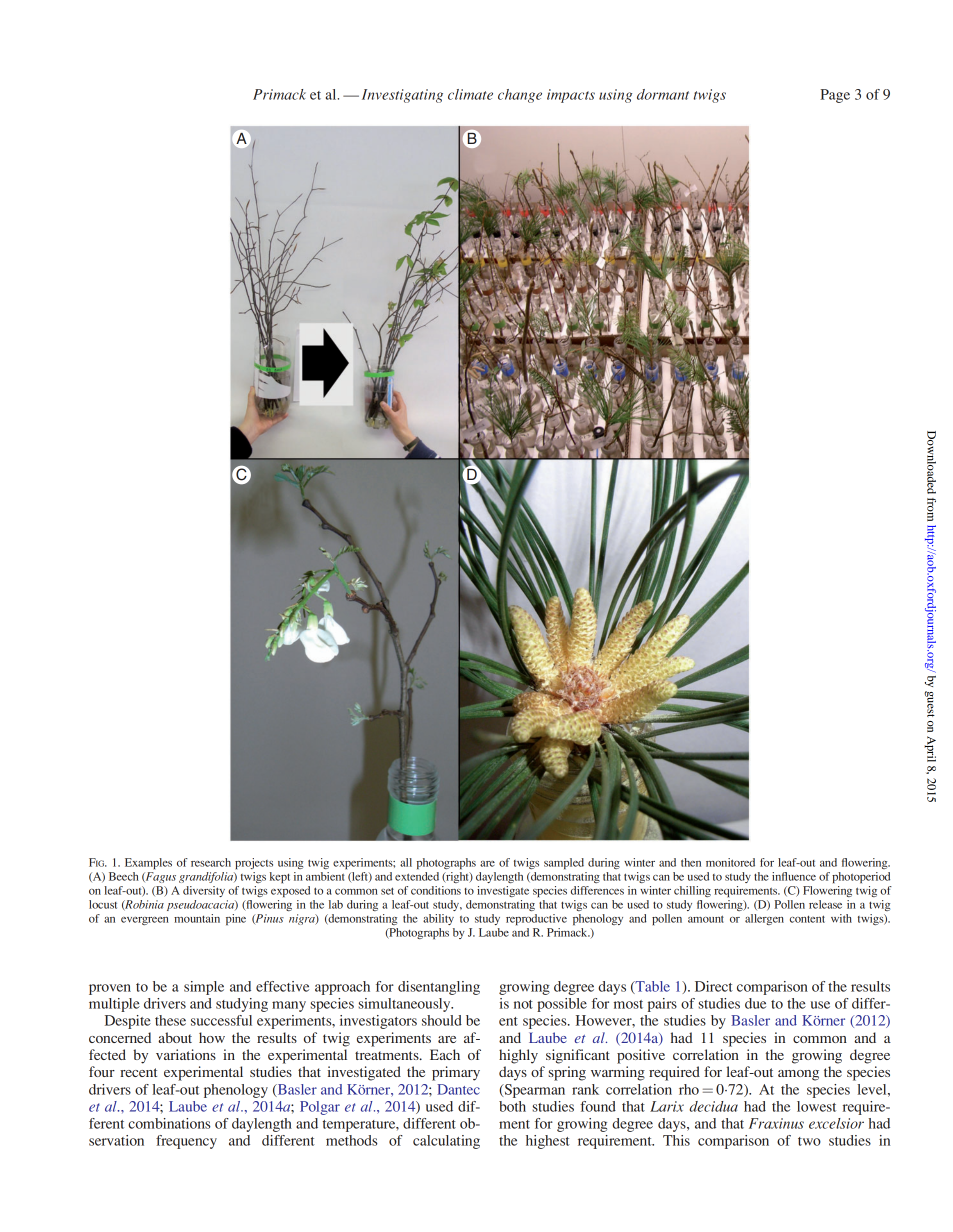 This page has width=953, height=1232. What do you see at coordinates (520, 96) in the page?
I see `change` at bounding box center [520, 96].
